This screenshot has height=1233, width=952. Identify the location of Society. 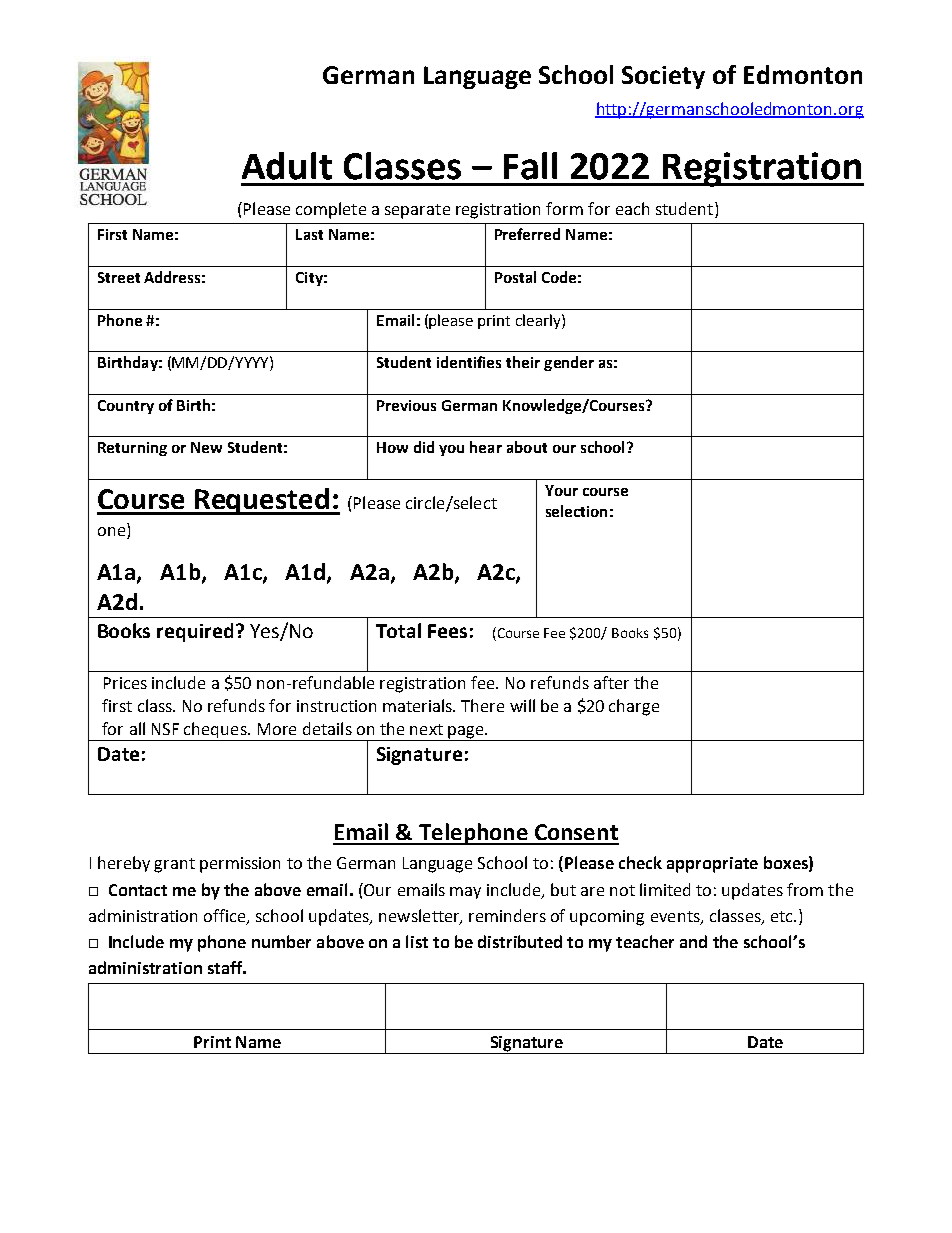
(663, 77).
